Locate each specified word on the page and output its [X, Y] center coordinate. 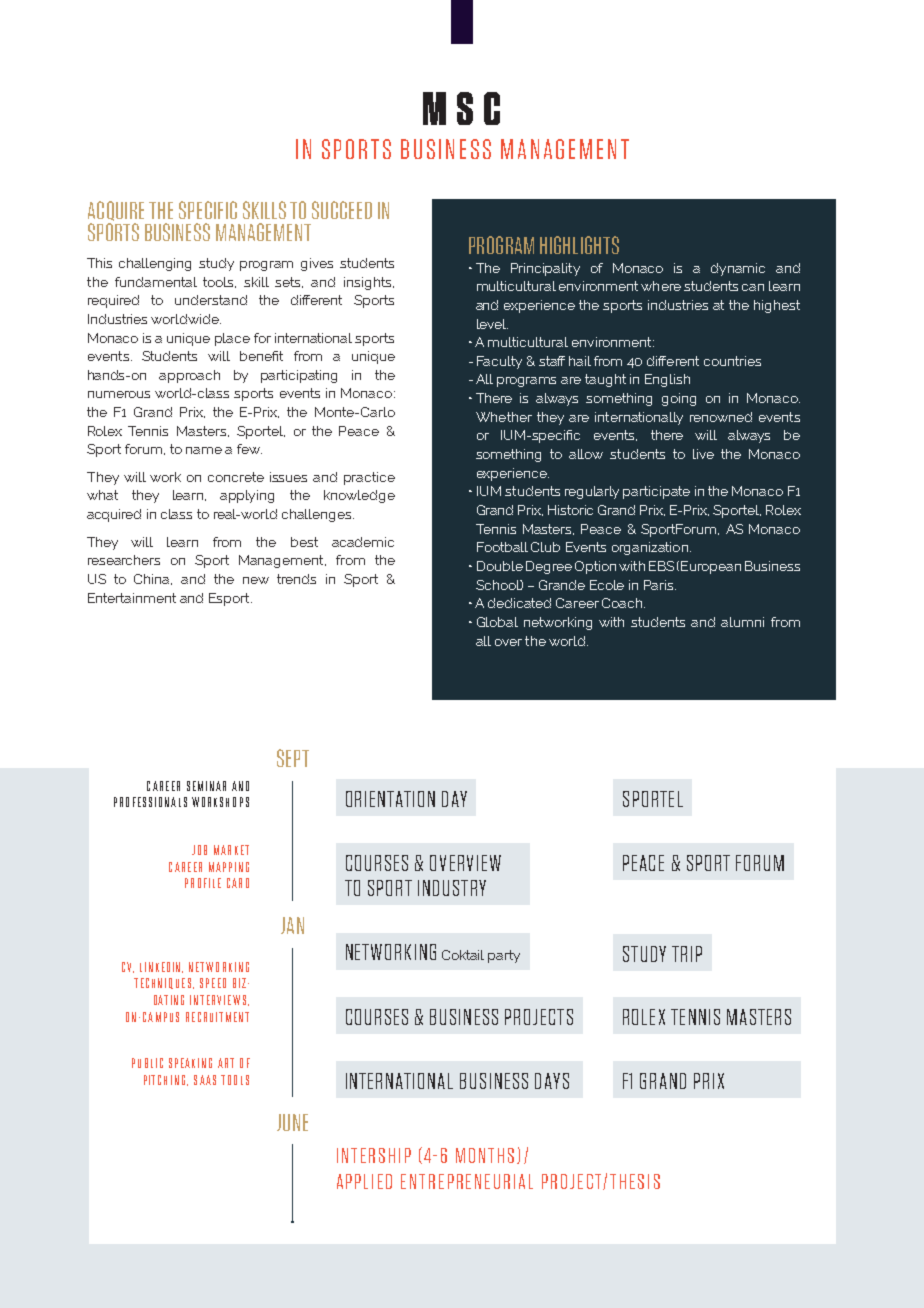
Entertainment [132, 598]
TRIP [687, 954]
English [667, 380]
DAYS [552, 1081]
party [504, 956]
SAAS [205, 1080]
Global [497, 622]
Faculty [499, 362]
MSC [461, 108]
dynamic [738, 269]
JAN [292, 925]
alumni [742, 622]
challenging [155, 264]
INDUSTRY [452, 888]
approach [189, 376]
